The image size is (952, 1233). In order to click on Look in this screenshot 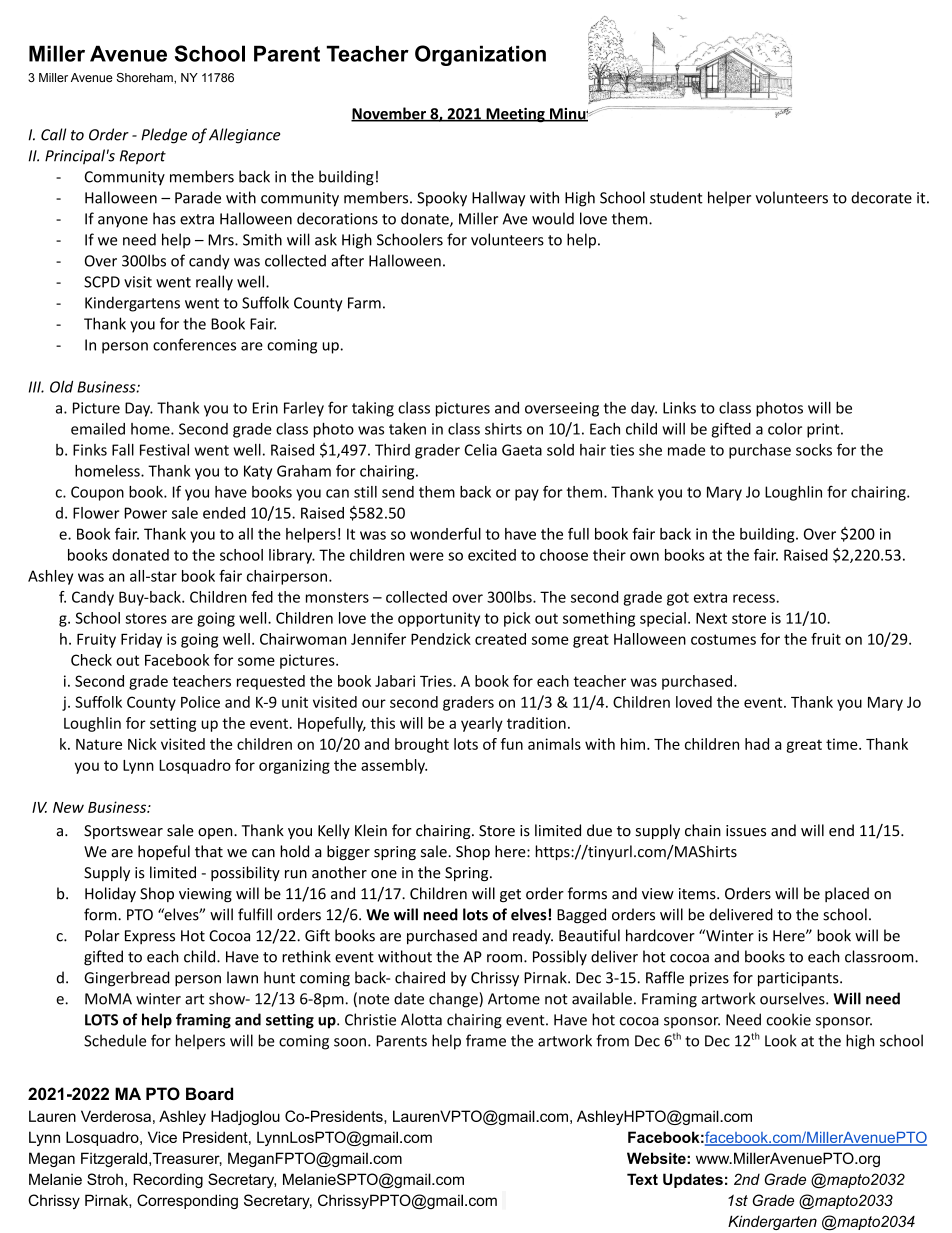, I will do `click(781, 1040)`.
